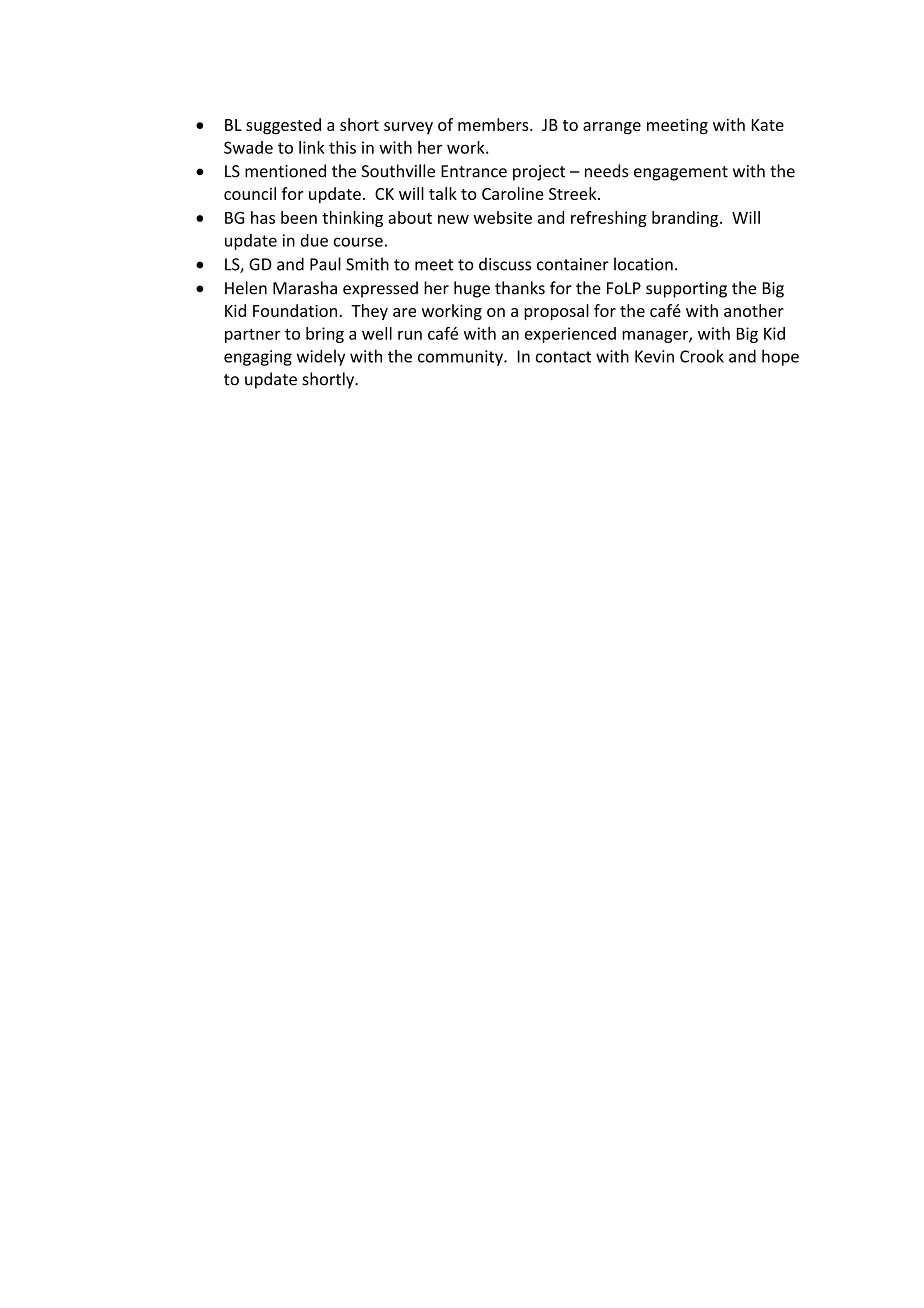 The image size is (924, 1308). Describe the element at coordinates (325, 264) in the screenshot. I see `Paul` at that location.
